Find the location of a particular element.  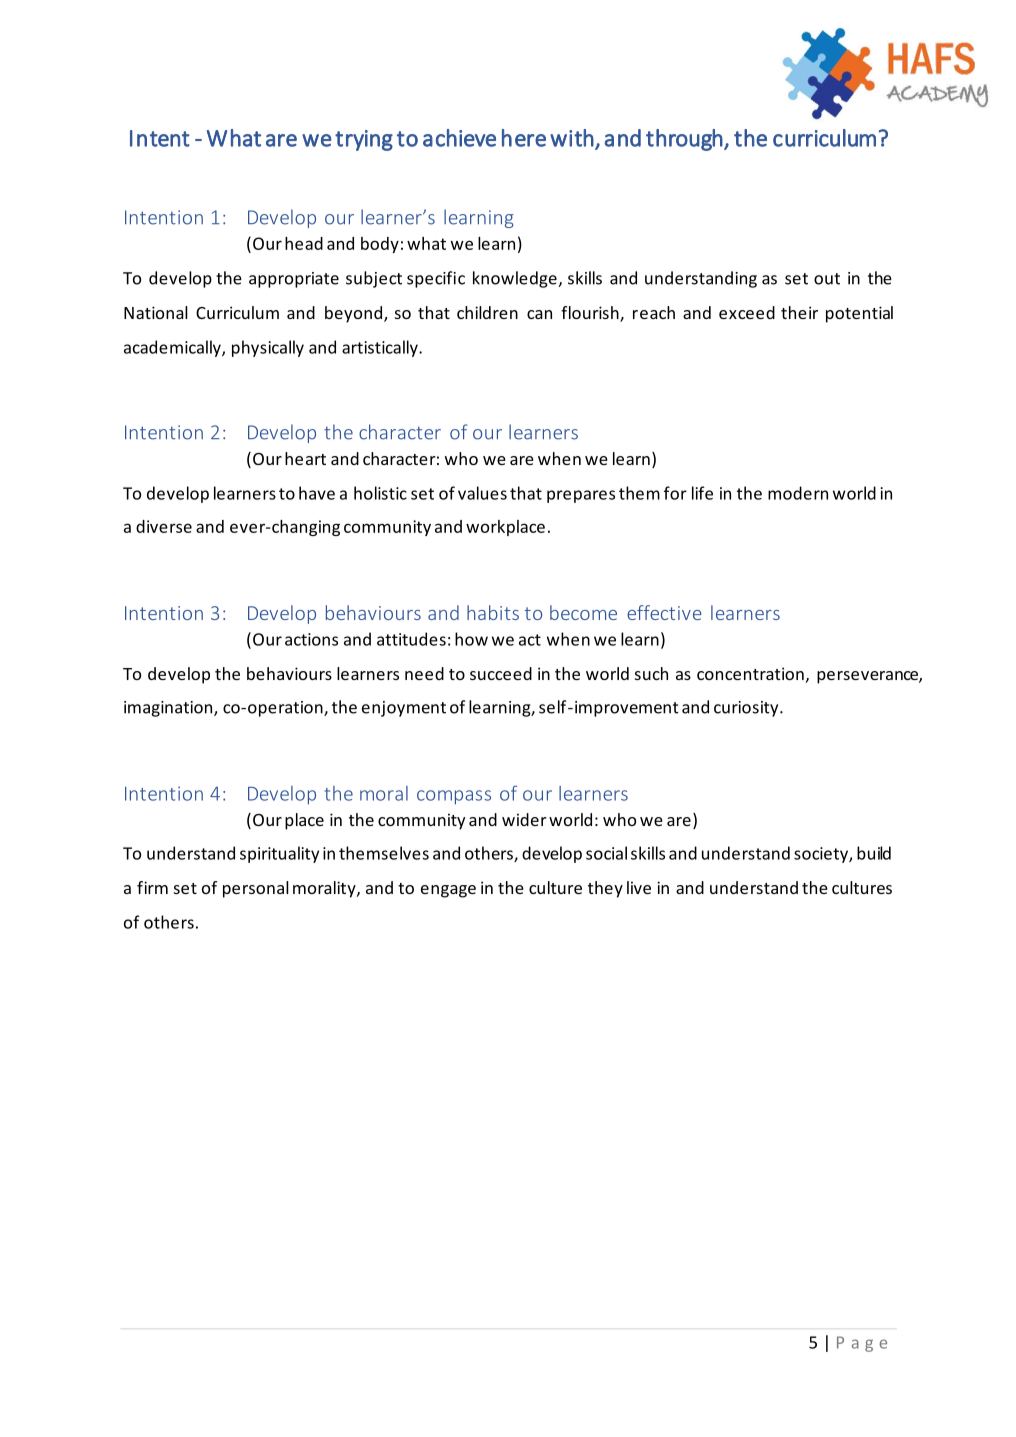

appropriate is located at coordinates (294, 280).
